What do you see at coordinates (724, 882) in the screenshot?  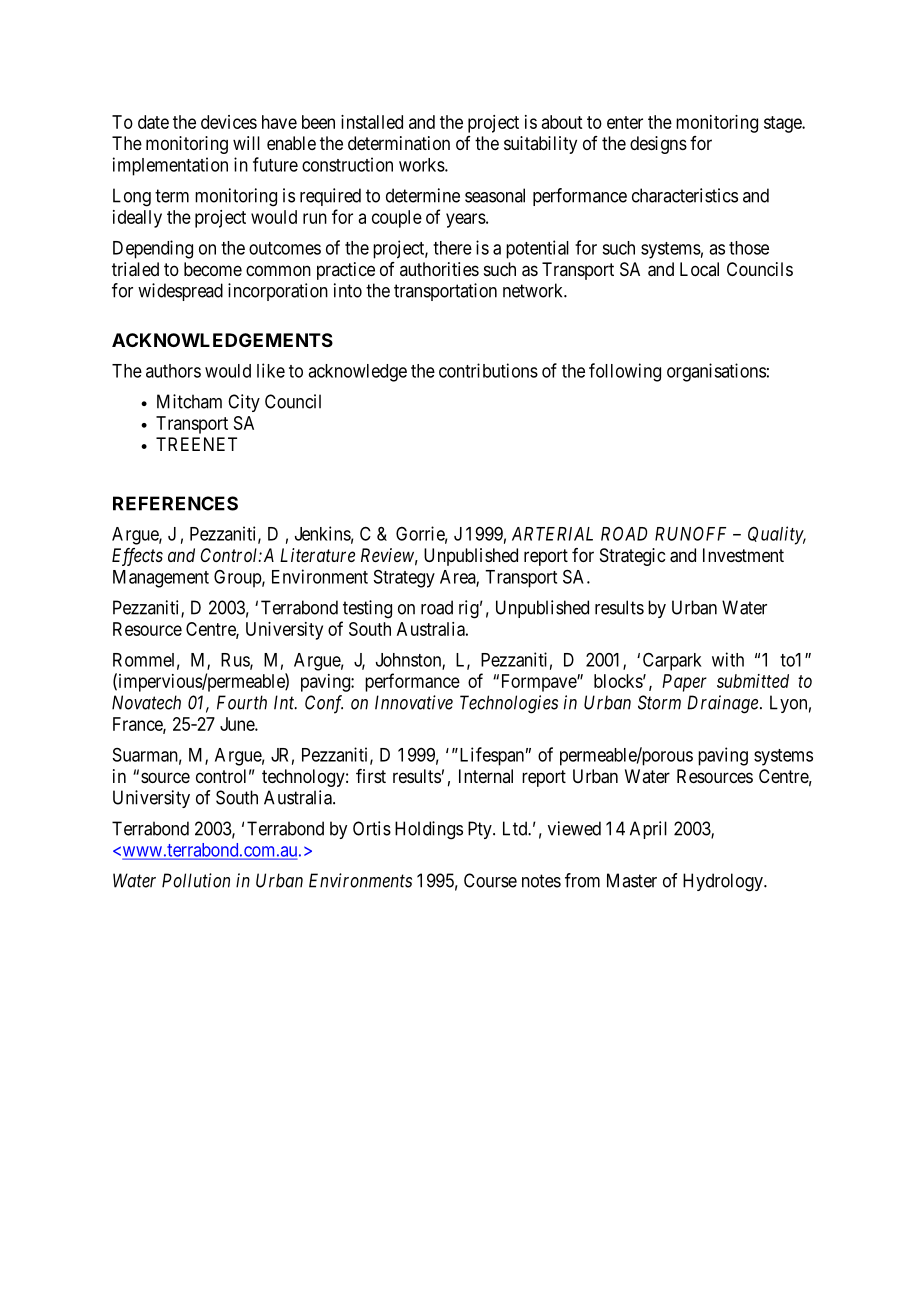 I see `Hydrology` at bounding box center [724, 882].
